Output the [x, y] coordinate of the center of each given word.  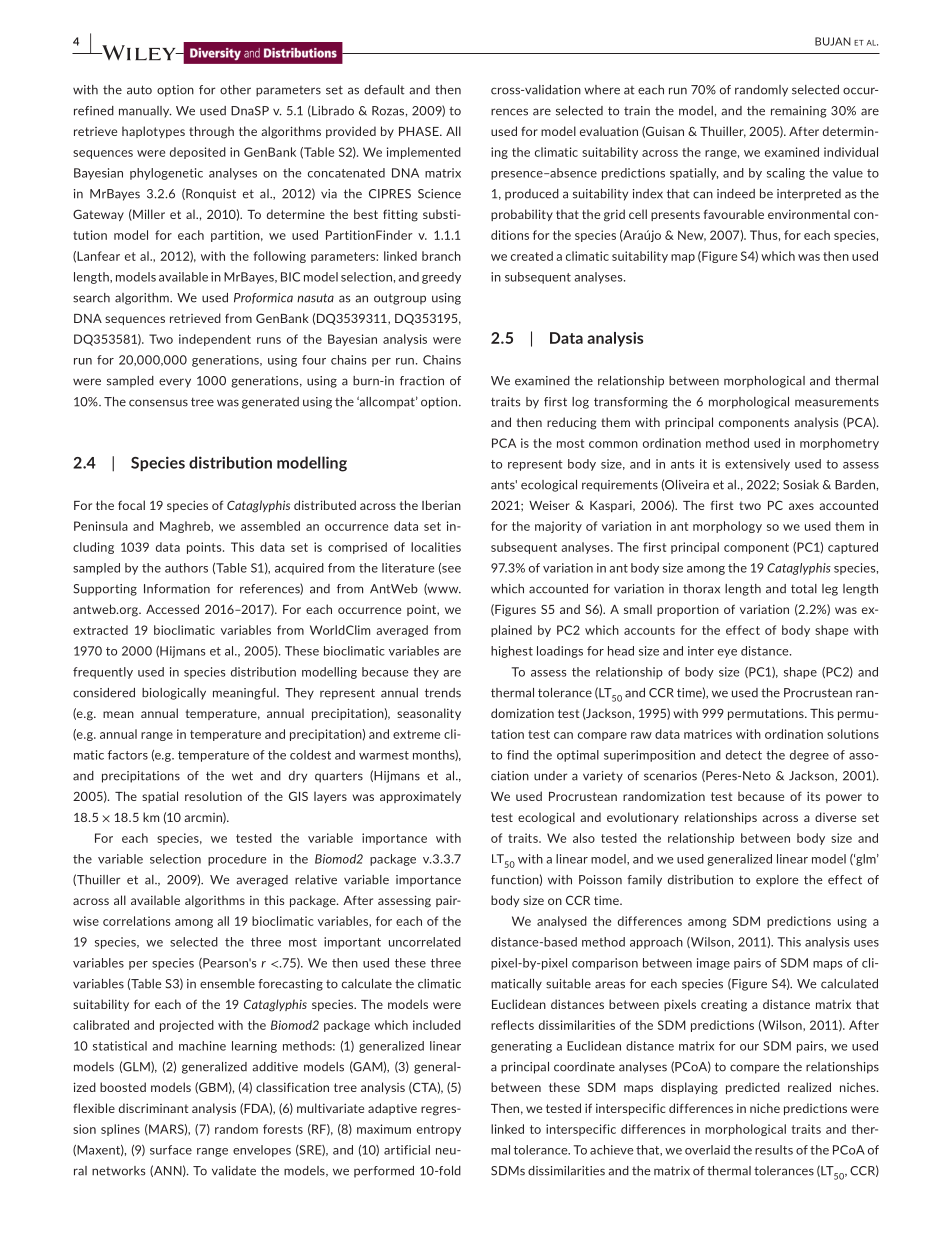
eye [727, 653]
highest [512, 652]
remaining [799, 112]
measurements [837, 402]
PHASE [420, 131]
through [211, 132]
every [175, 383]
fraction [422, 381]
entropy [439, 1130]
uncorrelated [425, 942]
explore [777, 881]
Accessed [172, 609]
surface [171, 1150]
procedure [237, 860]
